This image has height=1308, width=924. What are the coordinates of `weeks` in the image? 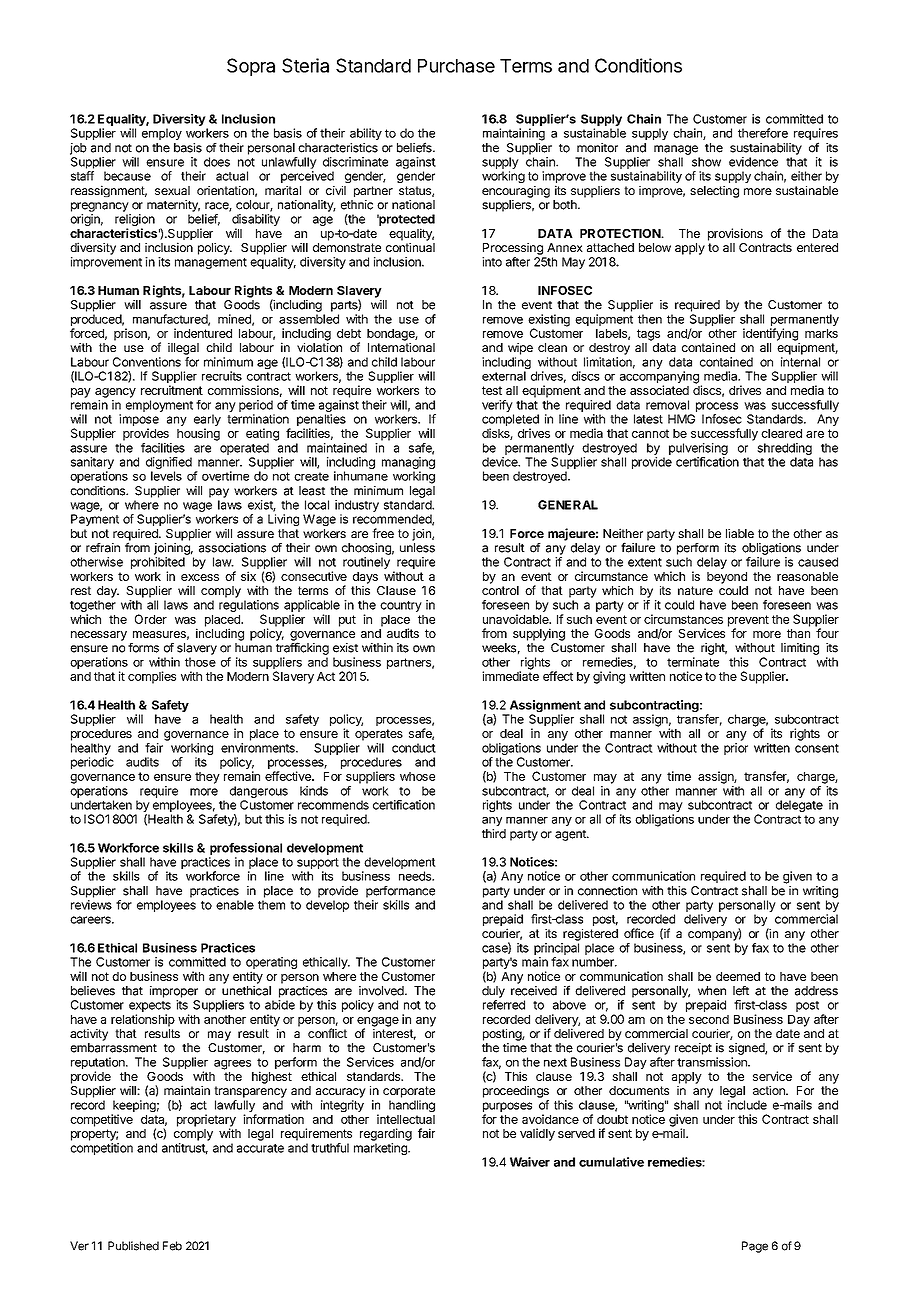 It's located at (499, 648).
